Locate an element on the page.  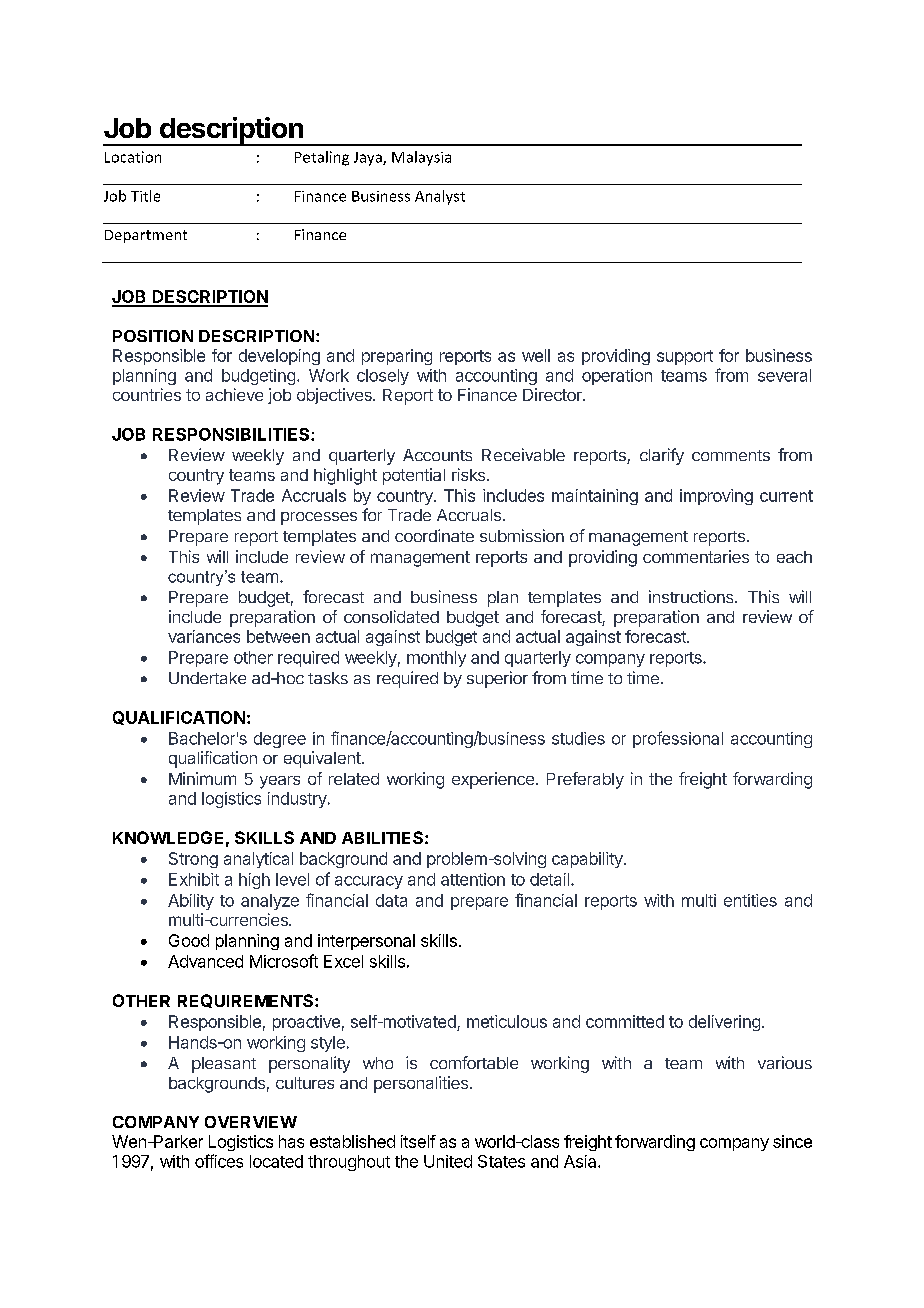
coordinate is located at coordinates (434, 535).
